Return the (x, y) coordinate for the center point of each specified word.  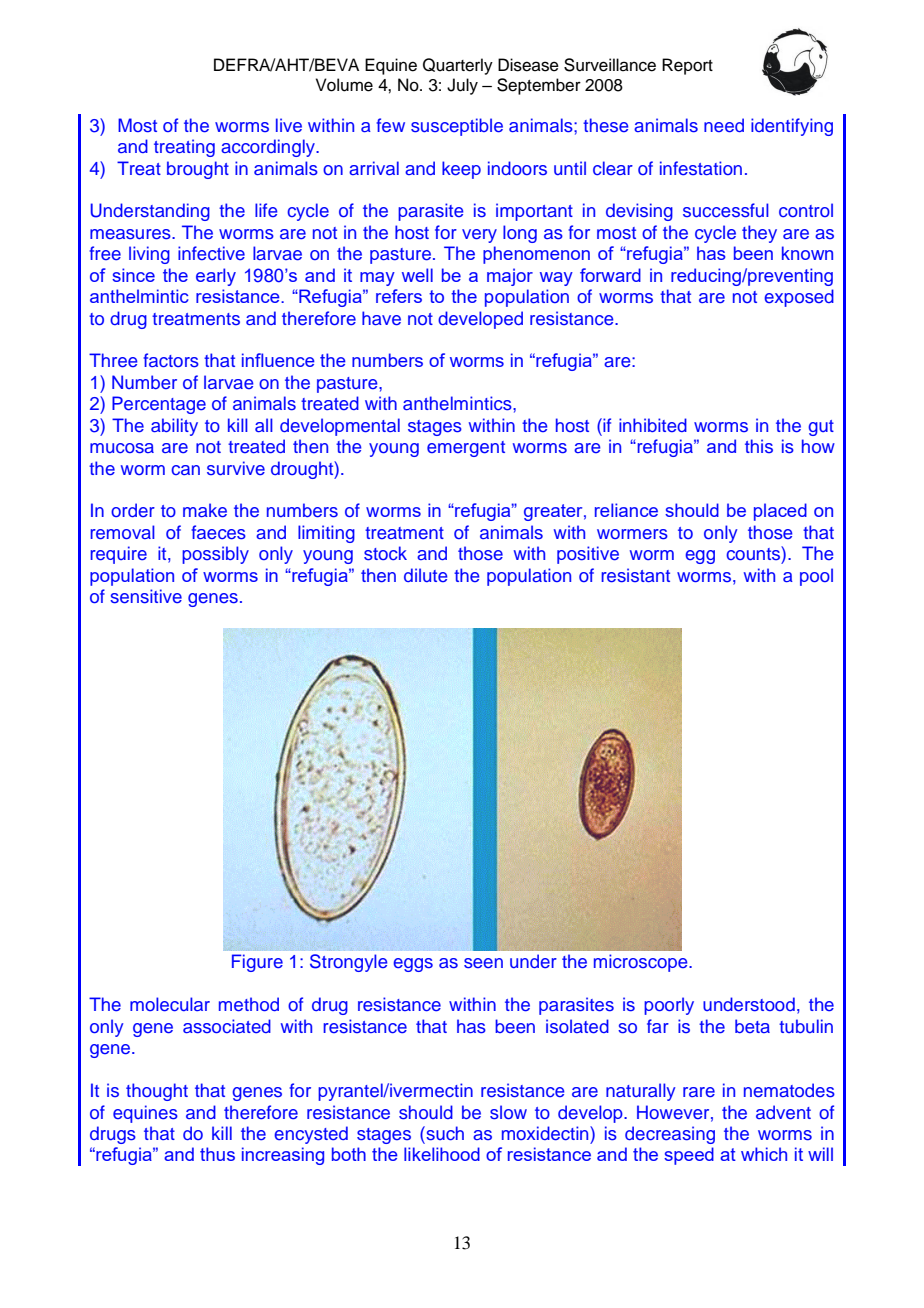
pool (816, 577)
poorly (669, 1006)
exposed (799, 298)
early (216, 277)
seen (483, 963)
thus (217, 1154)
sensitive (146, 596)
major (510, 277)
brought (198, 170)
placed (780, 512)
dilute (425, 575)
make (205, 510)
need (724, 125)
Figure (257, 963)
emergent (466, 449)
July (462, 86)
